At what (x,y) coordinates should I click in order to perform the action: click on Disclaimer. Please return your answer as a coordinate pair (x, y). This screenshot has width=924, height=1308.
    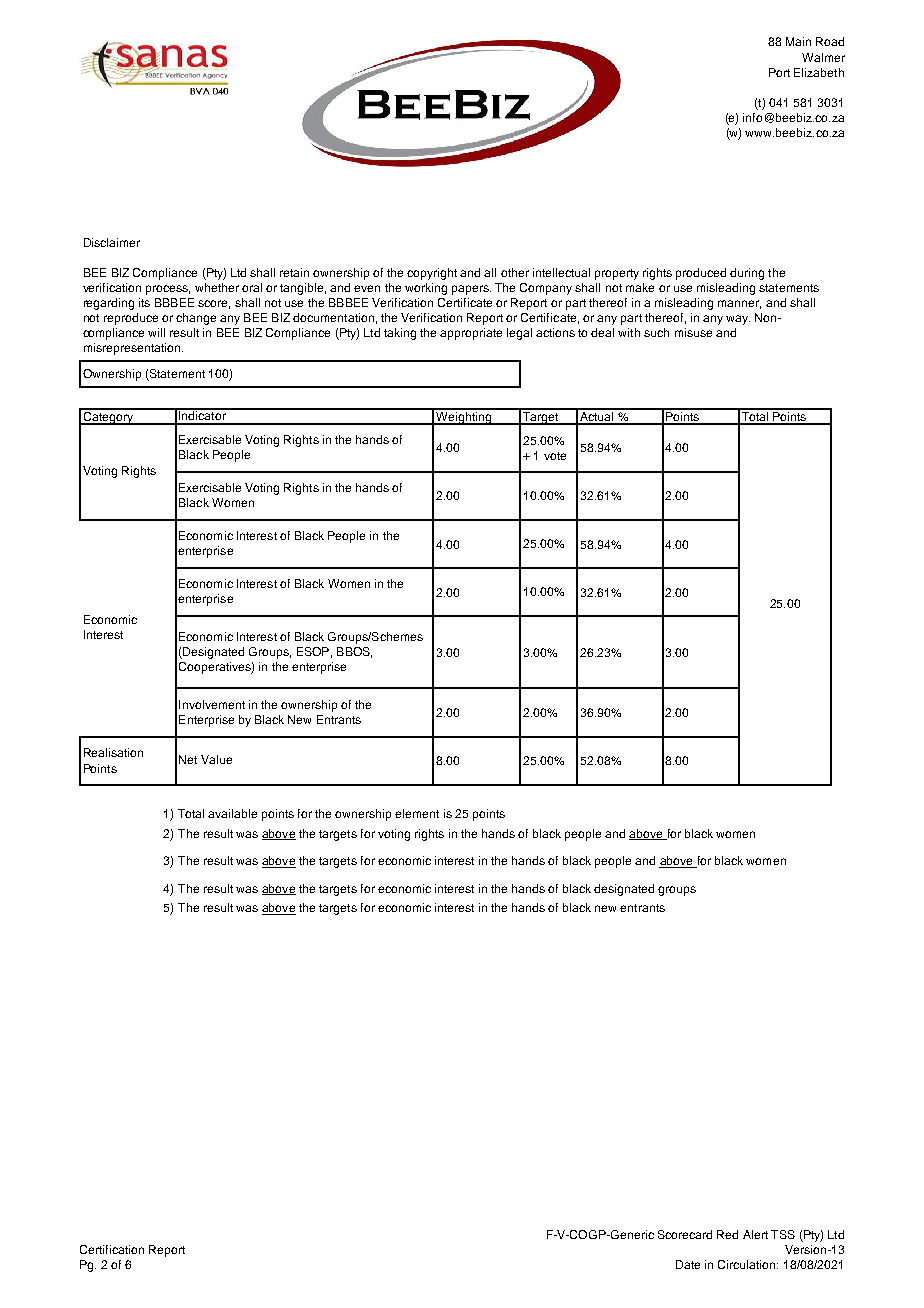
    Looking at the image, I should click on (112, 242).
